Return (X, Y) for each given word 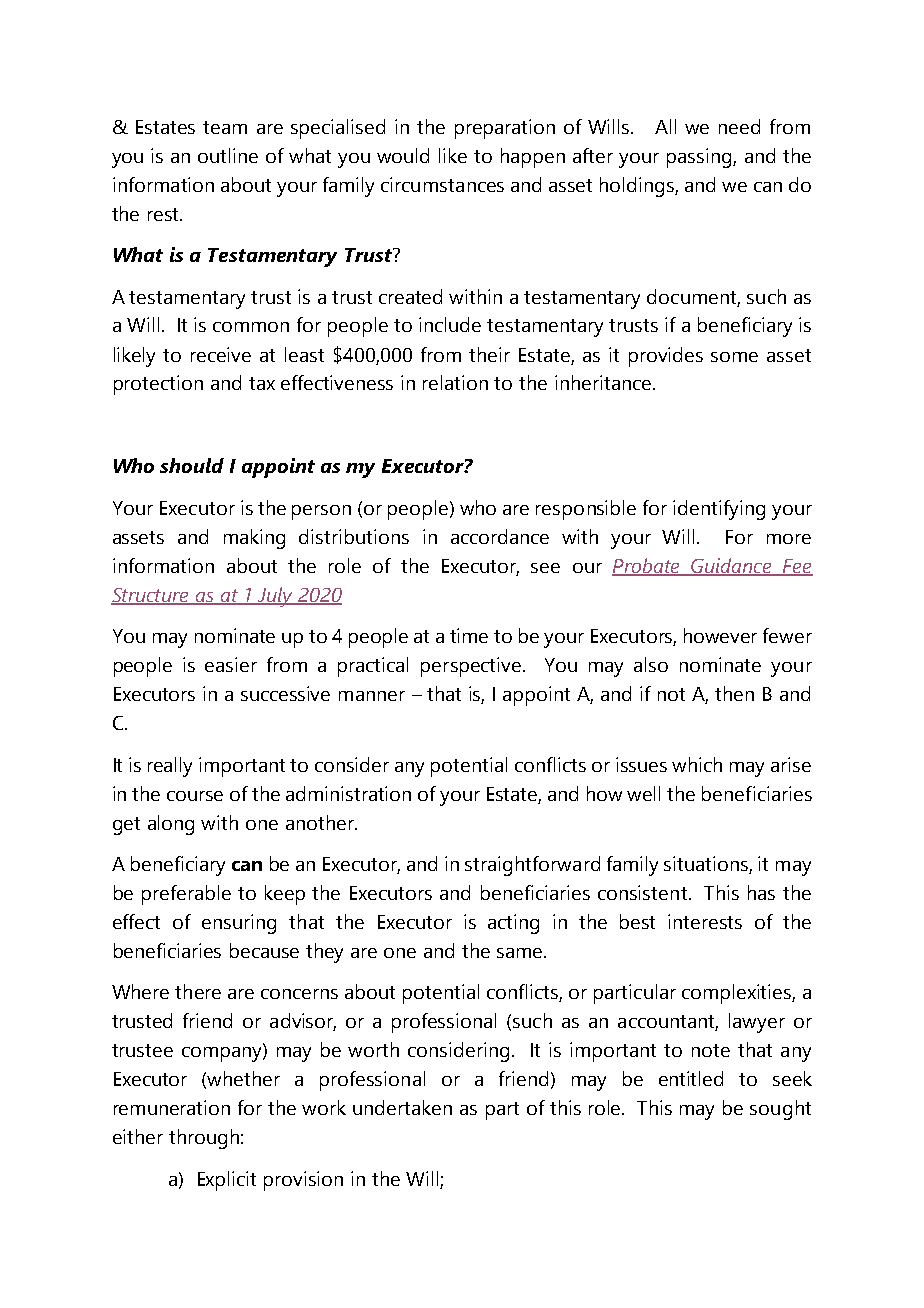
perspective (471, 667)
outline (228, 155)
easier (231, 664)
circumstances (442, 184)
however (720, 635)
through (204, 1139)
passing (700, 158)
